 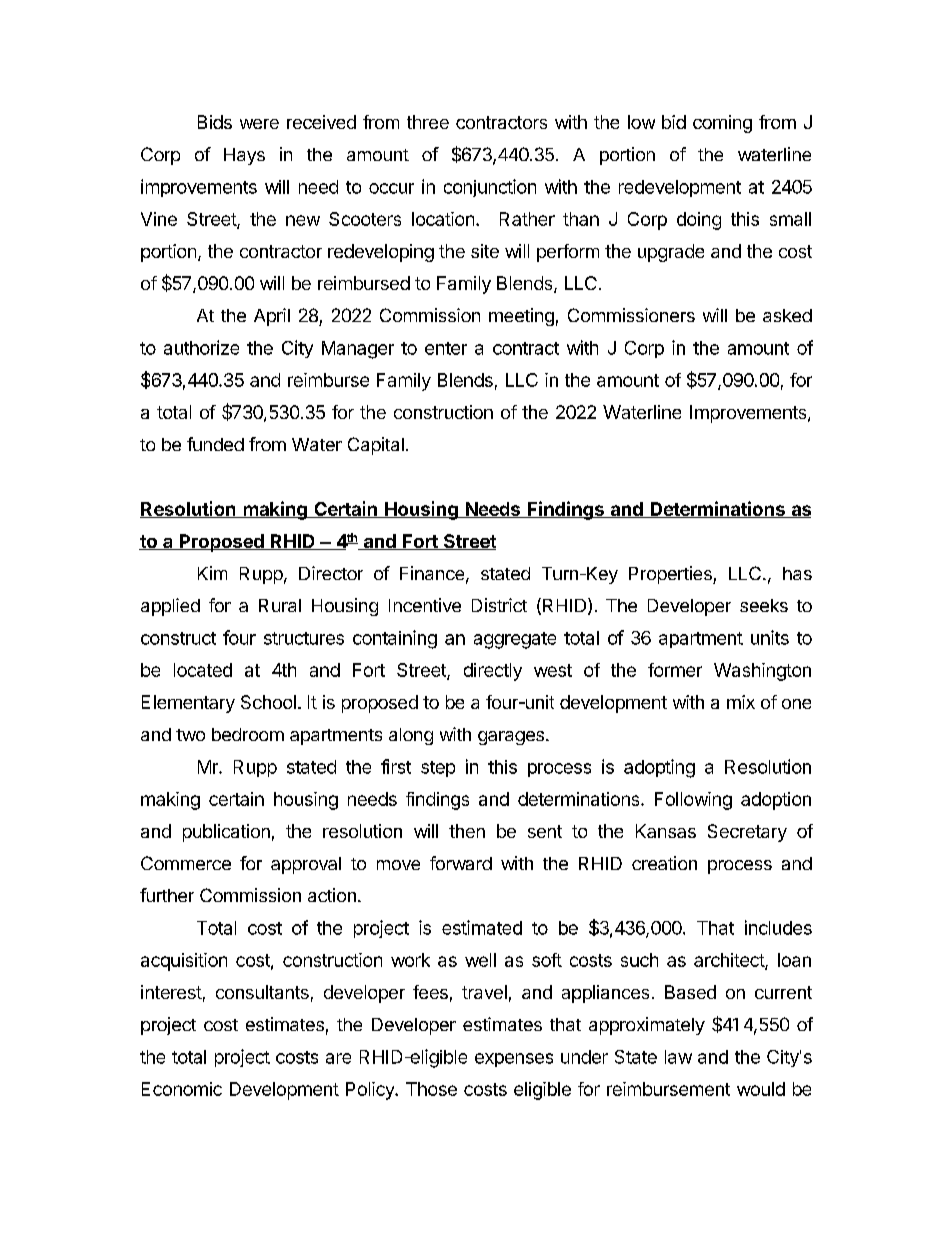 What do you see at coordinates (511, 738) in the screenshot?
I see `garages` at bounding box center [511, 738].
